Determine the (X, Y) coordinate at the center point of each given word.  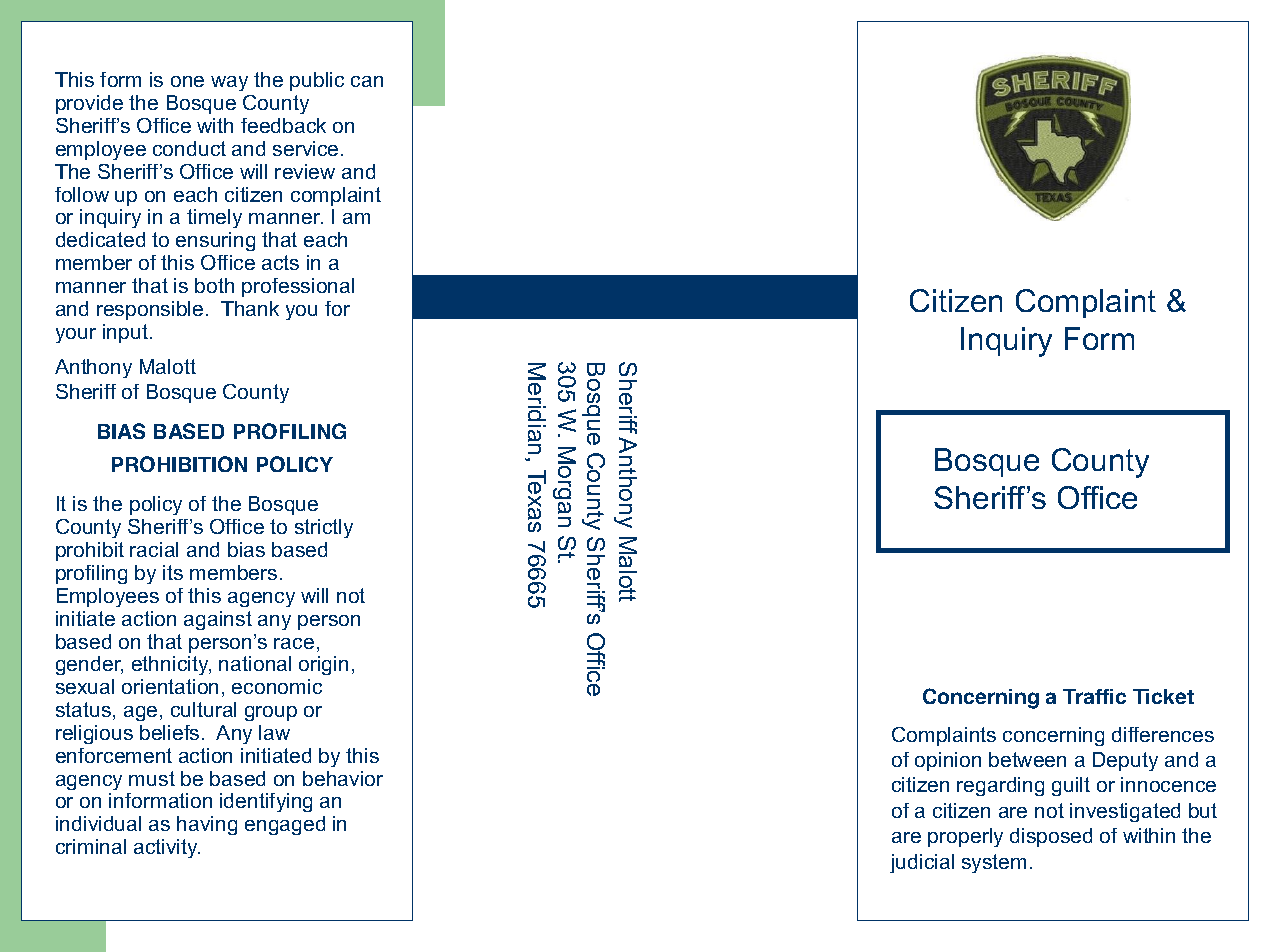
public (317, 81)
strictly (324, 528)
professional (298, 287)
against (218, 620)
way (229, 83)
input (125, 333)
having (207, 825)
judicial (922, 863)
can (367, 81)
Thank (250, 308)
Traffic (1094, 696)
